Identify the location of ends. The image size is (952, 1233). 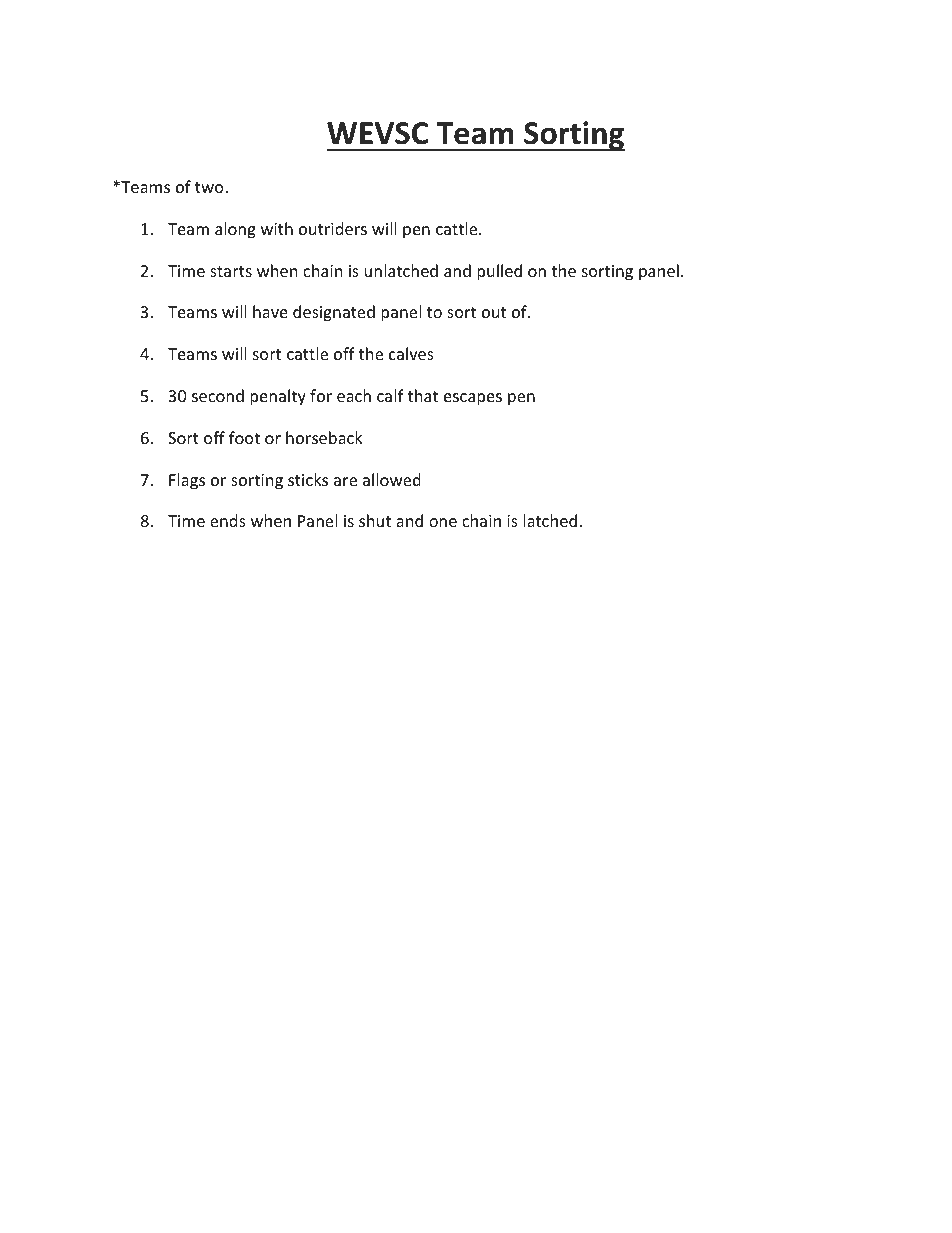
(228, 520).
